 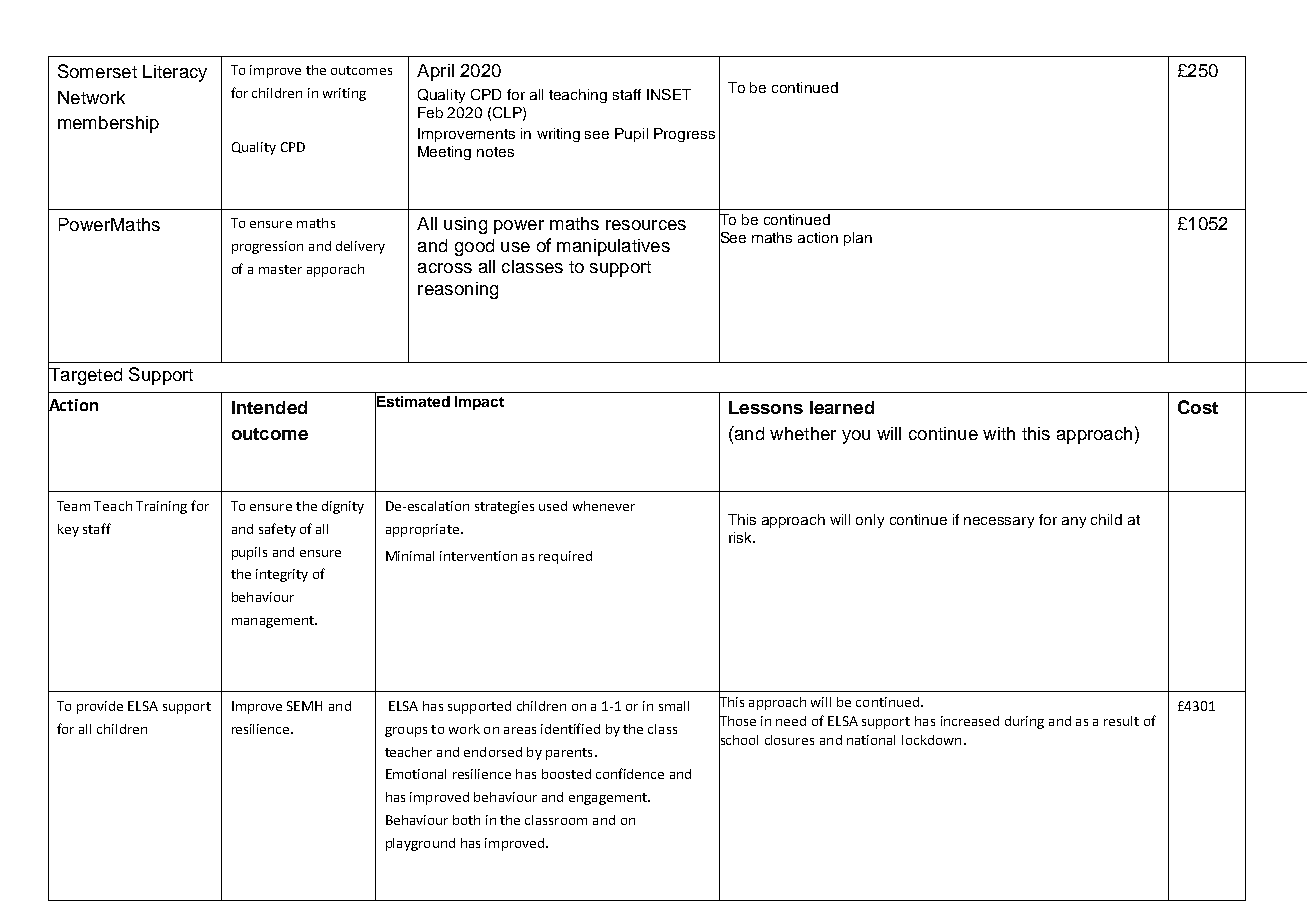 What do you see at coordinates (858, 239) in the screenshot?
I see `plan` at bounding box center [858, 239].
